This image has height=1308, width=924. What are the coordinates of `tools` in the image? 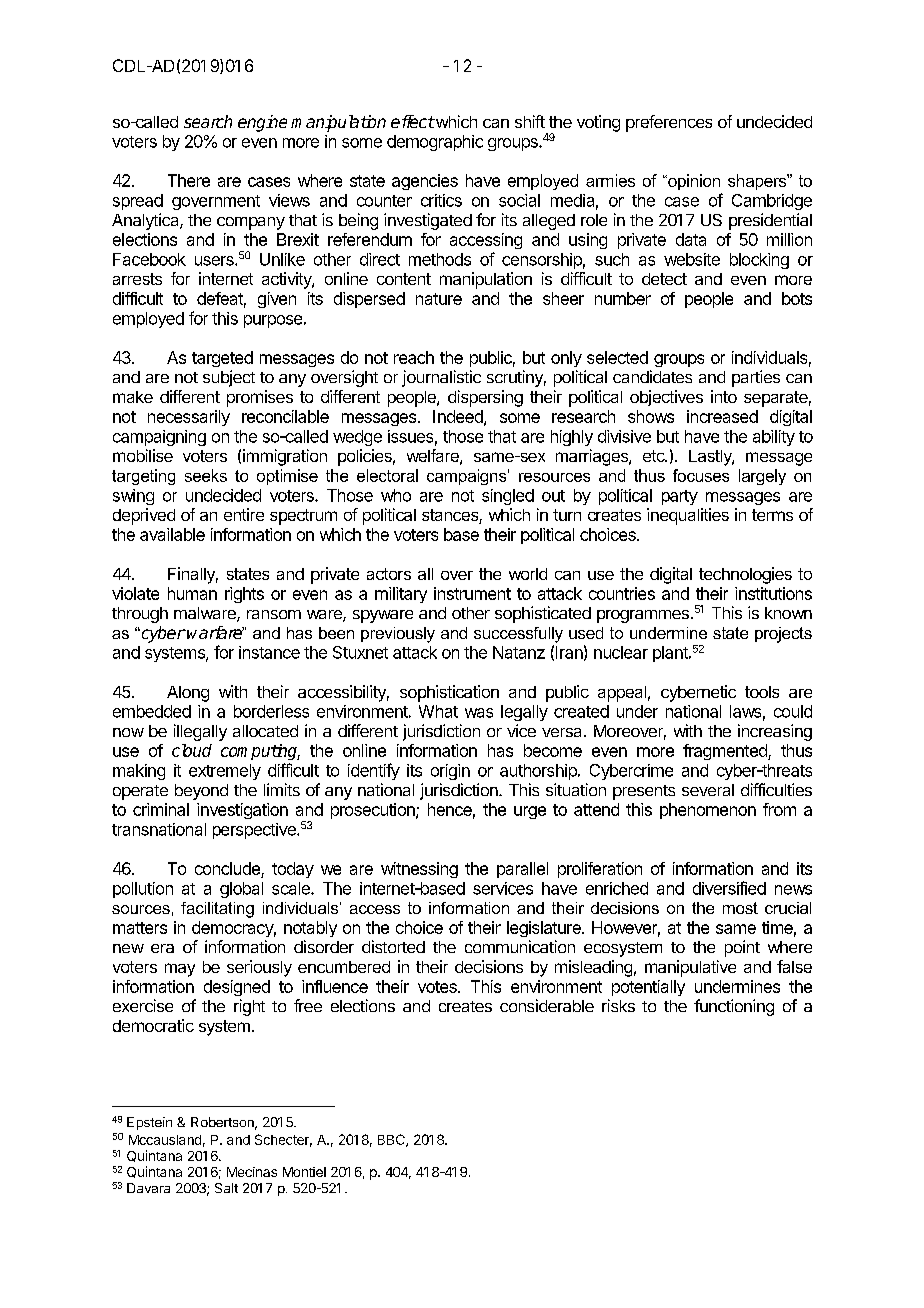 It's located at (762, 692).
